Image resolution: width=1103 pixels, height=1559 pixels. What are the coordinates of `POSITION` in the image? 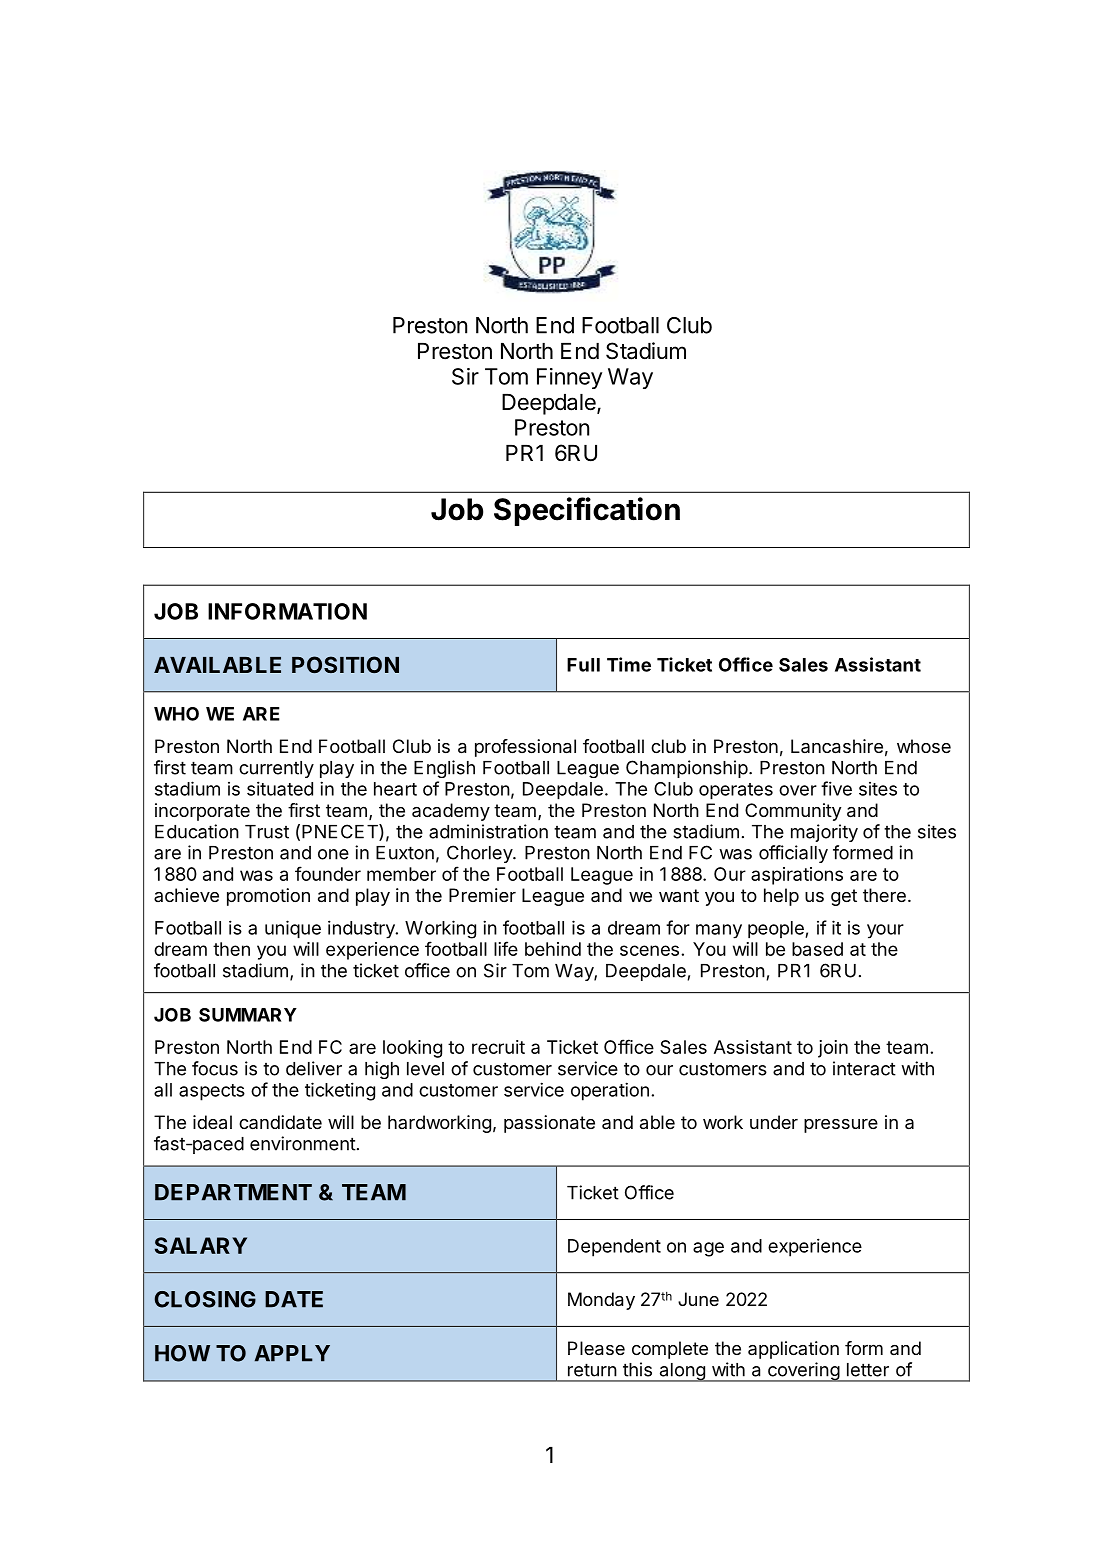 It's located at (345, 664).
